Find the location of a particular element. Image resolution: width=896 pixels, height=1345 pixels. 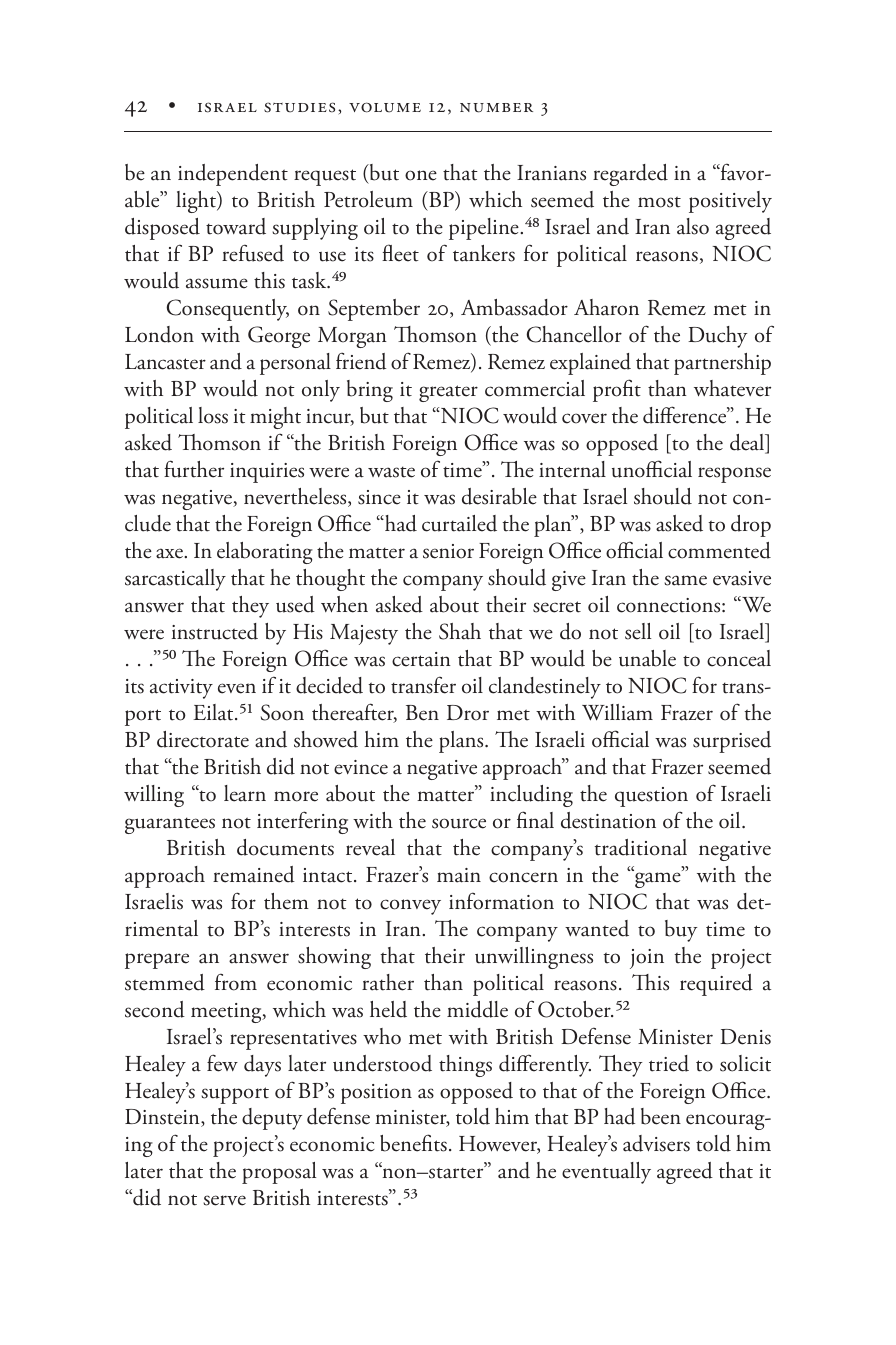

independent is located at coordinates (233, 175).
